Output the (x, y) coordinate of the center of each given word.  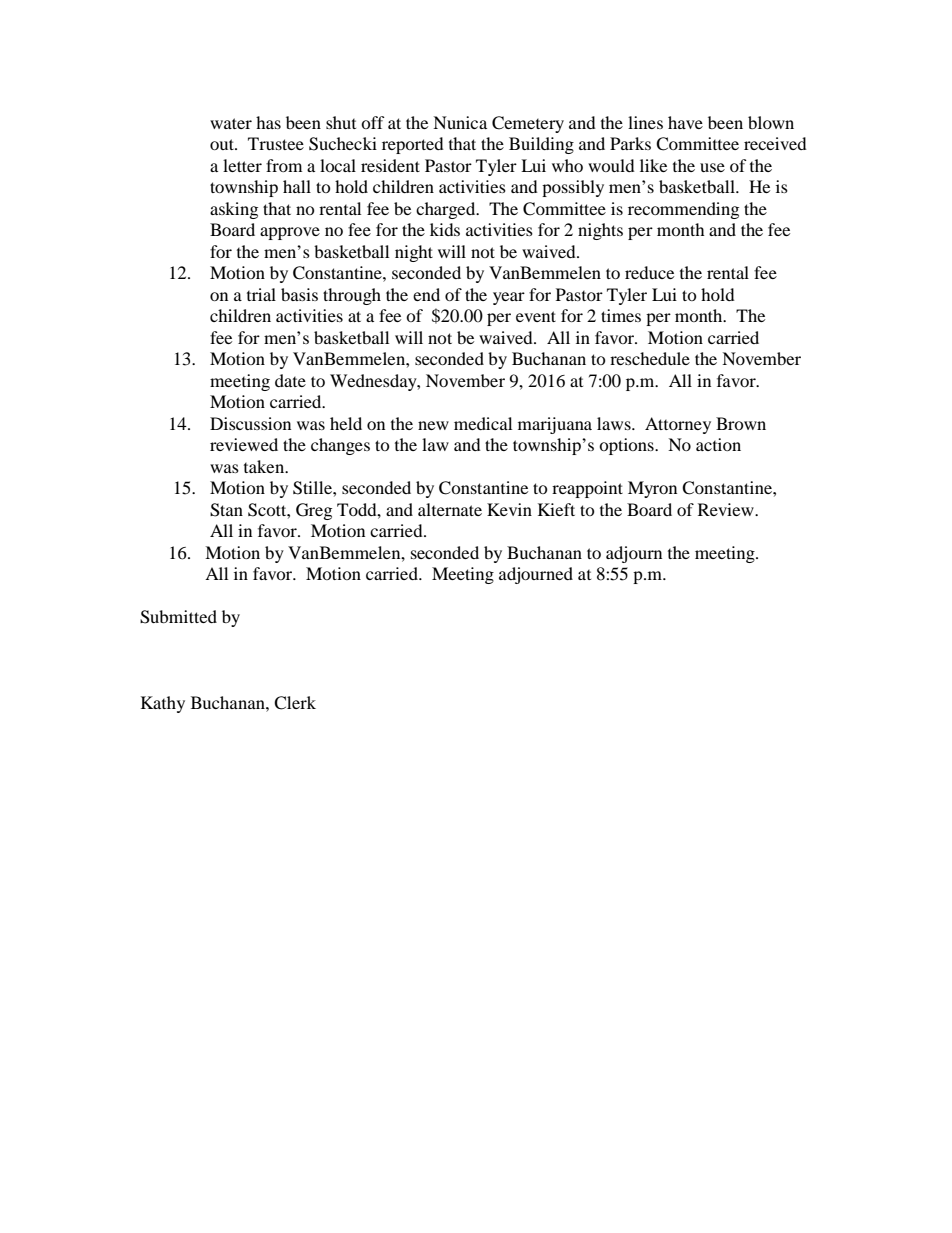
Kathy (163, 704)
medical (483, 423)
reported (413, 145)
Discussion (250, 423)
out (223, 144)
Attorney (678, 425)
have (685, 122)
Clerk (295, 703)
